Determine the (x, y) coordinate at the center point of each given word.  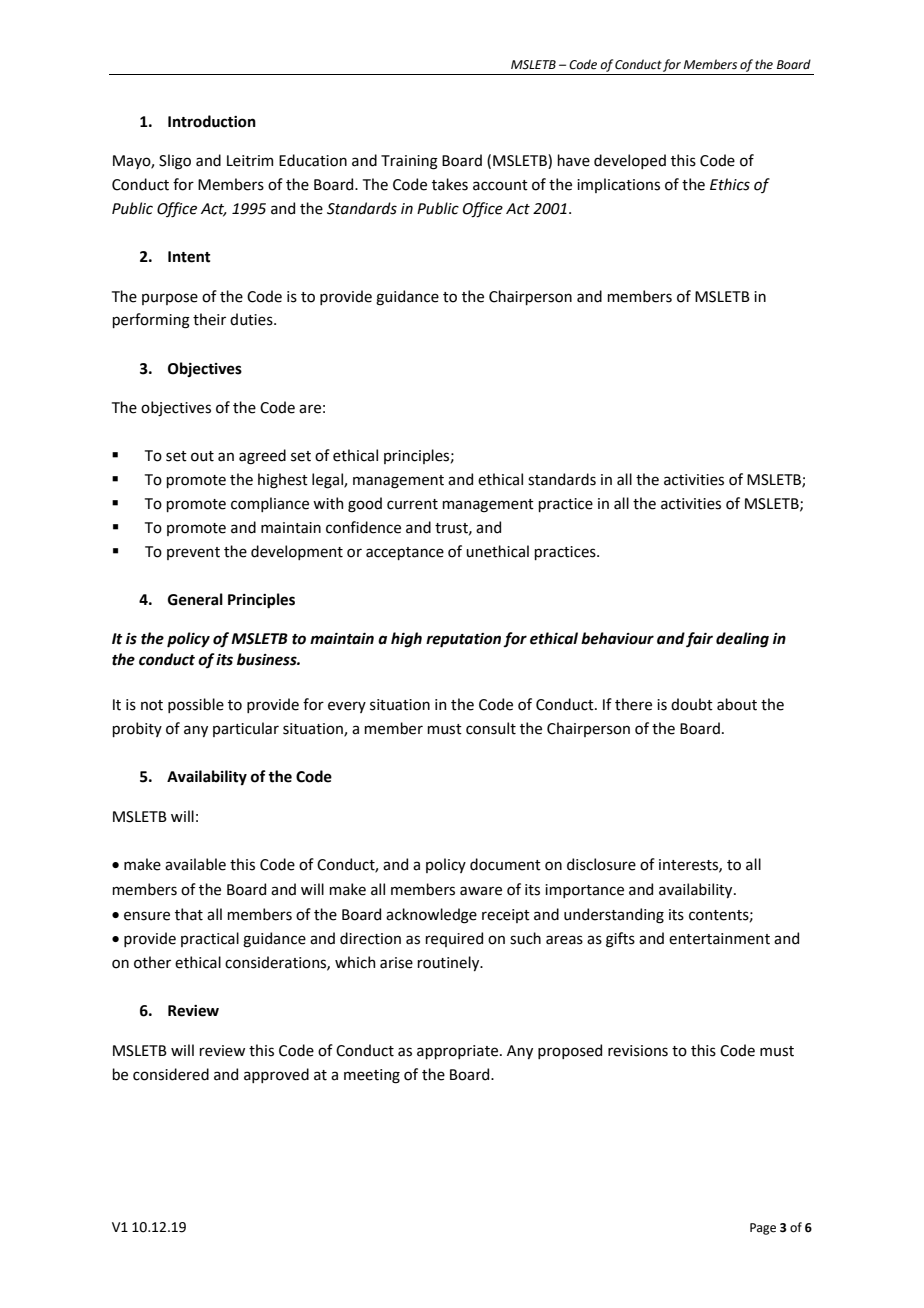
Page (763, 1229)
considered (171, 1074)
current (412, 504)
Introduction (212, 121)
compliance (270, 504)
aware (481, 891)
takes (450, 184)
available (195, 864)
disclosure (601, 864)
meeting (372, 1076)
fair (699, 640)
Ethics (730, 184)
